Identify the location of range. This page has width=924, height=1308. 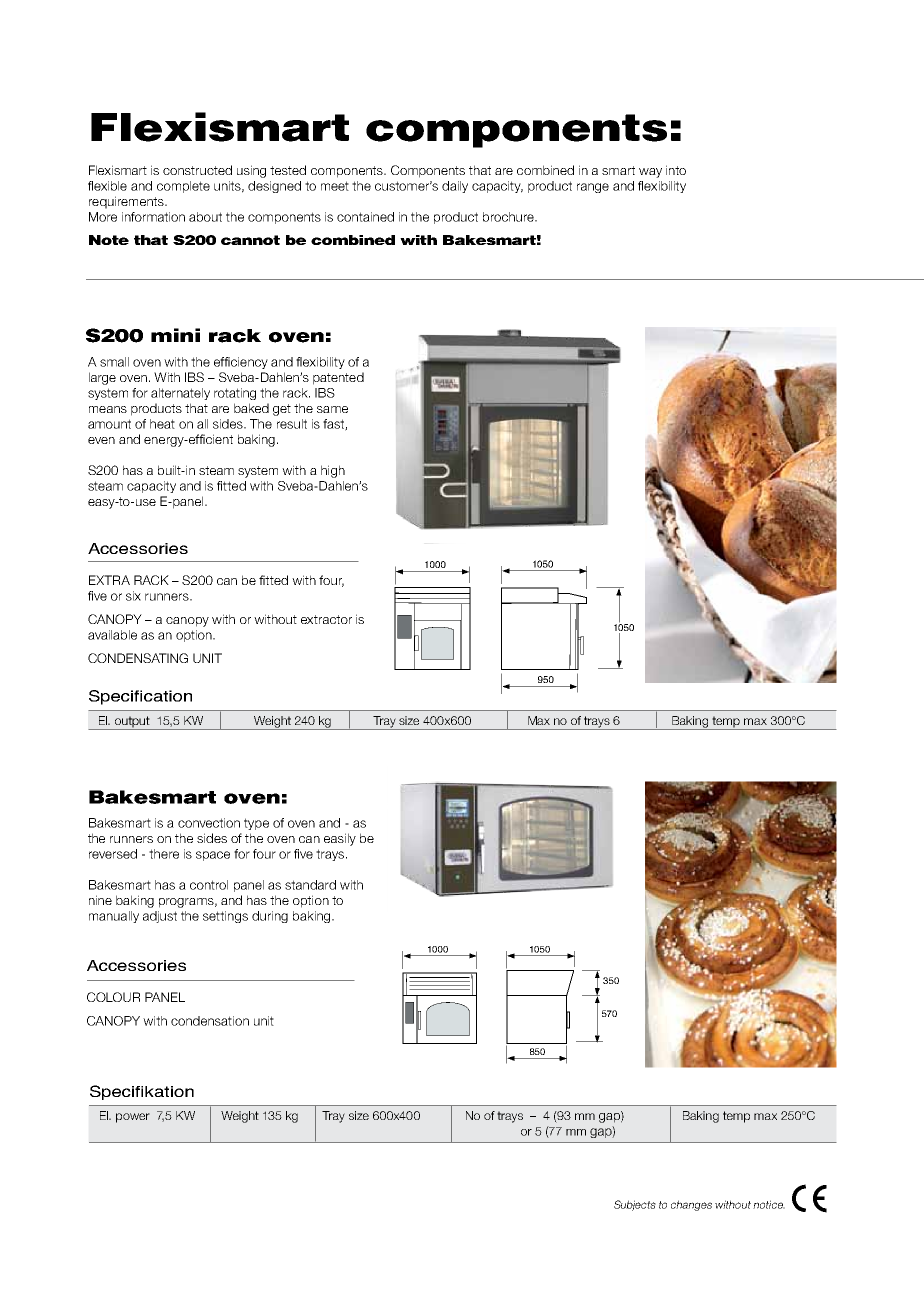
(593, 188).
